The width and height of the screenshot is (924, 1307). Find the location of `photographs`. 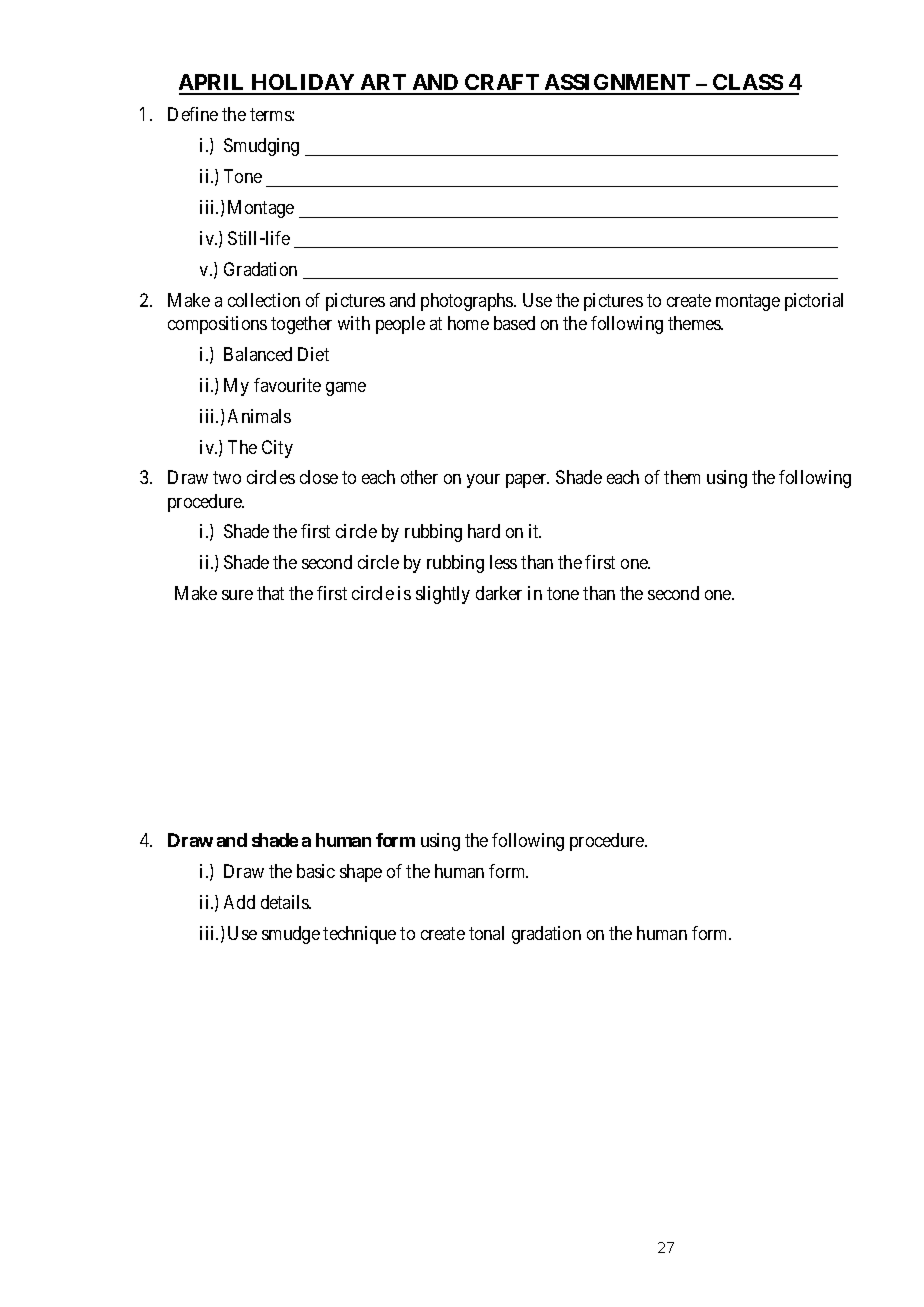

photographs is located at coordinates (468, 302).
